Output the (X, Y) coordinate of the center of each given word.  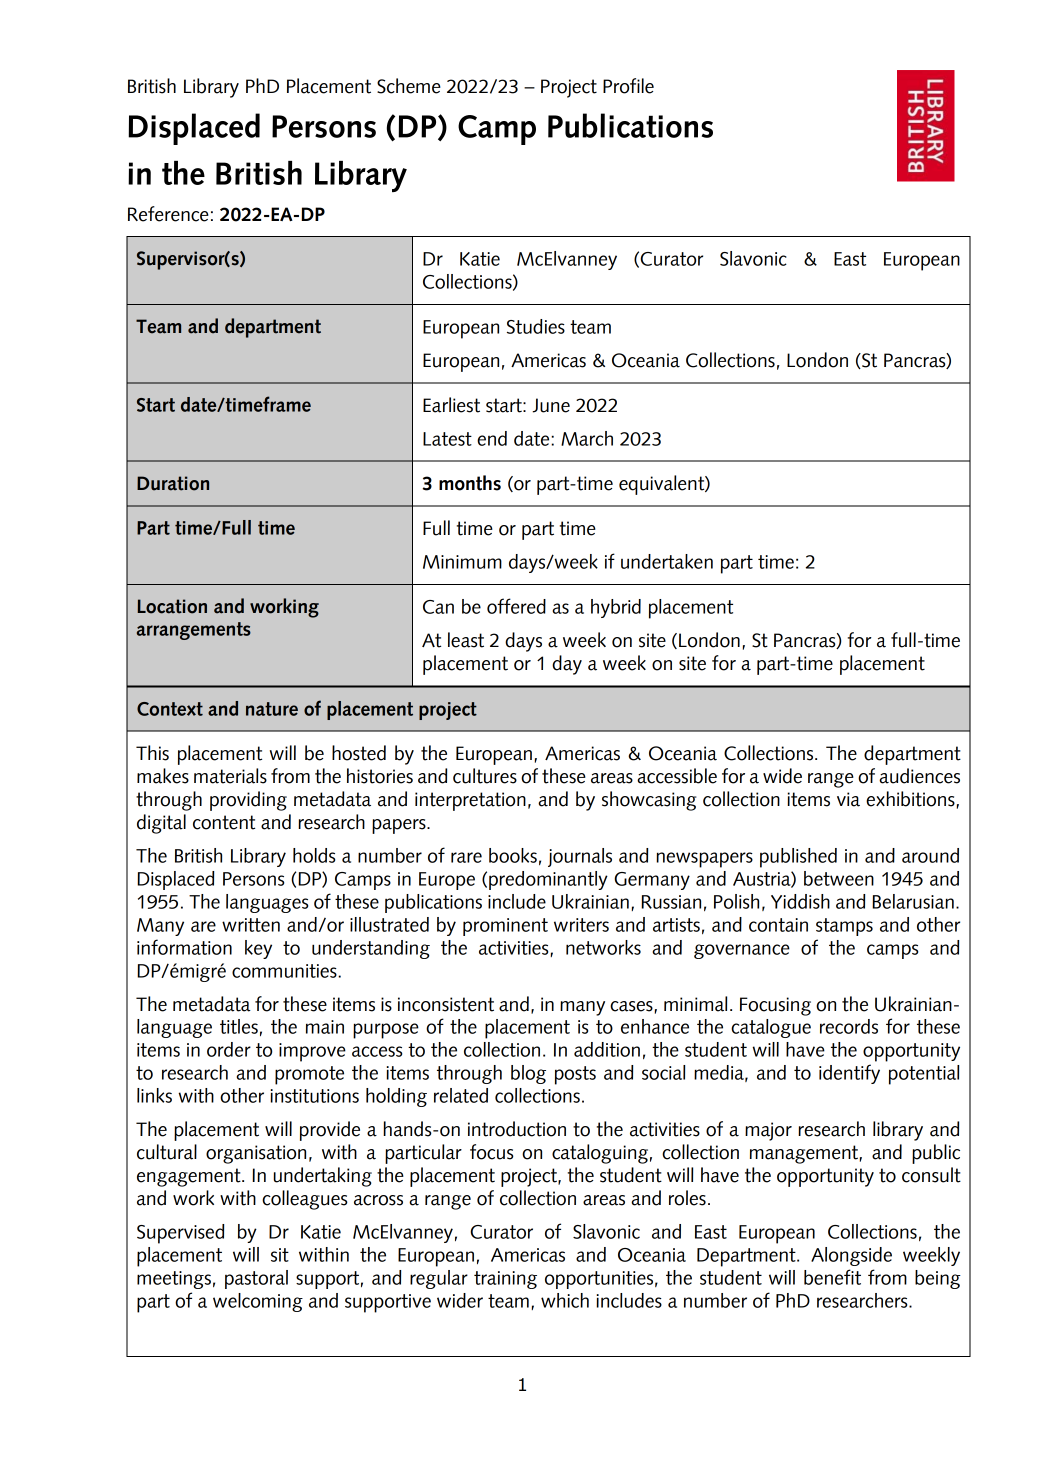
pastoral (256, 1279)
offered (516, 606)
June (551, 405)
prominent (505, 927)
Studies (536, 326)
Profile (628, 86)
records (849, 1026)
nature (272, 709)
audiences (919, 776)
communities (285, 971)
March (587, 438)
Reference (168, 214)
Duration (173, 483)
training (505, 1280)
